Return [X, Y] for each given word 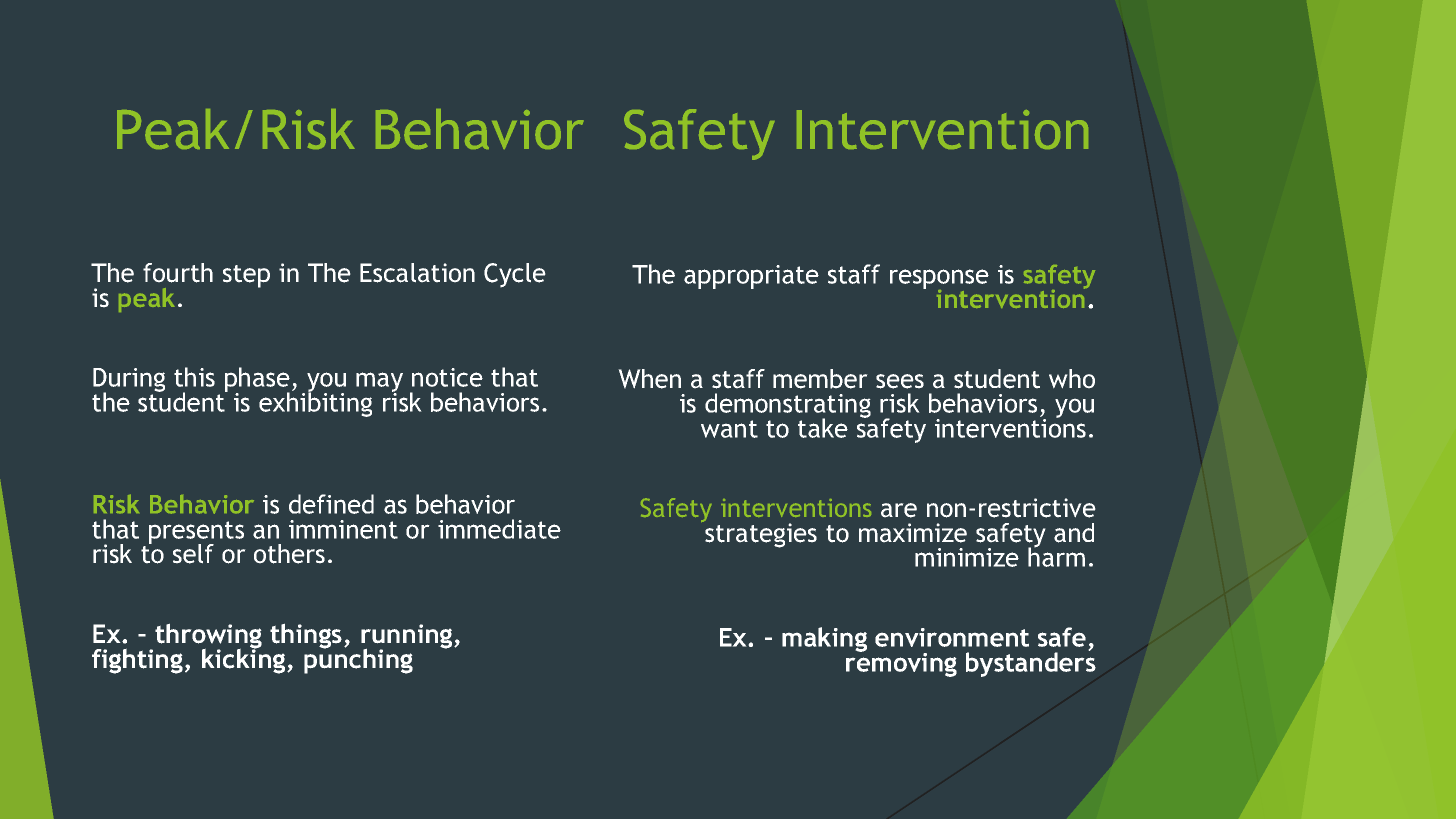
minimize [967, 557]
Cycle [515, 275]
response [939, 280]
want [729, 429]
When [649, 379]
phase [257, 381]
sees [900, 381]
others [289, 554]
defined [331, 504]
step [246, 276]
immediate [499, 529]
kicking [245, 660]
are [899, 510]
